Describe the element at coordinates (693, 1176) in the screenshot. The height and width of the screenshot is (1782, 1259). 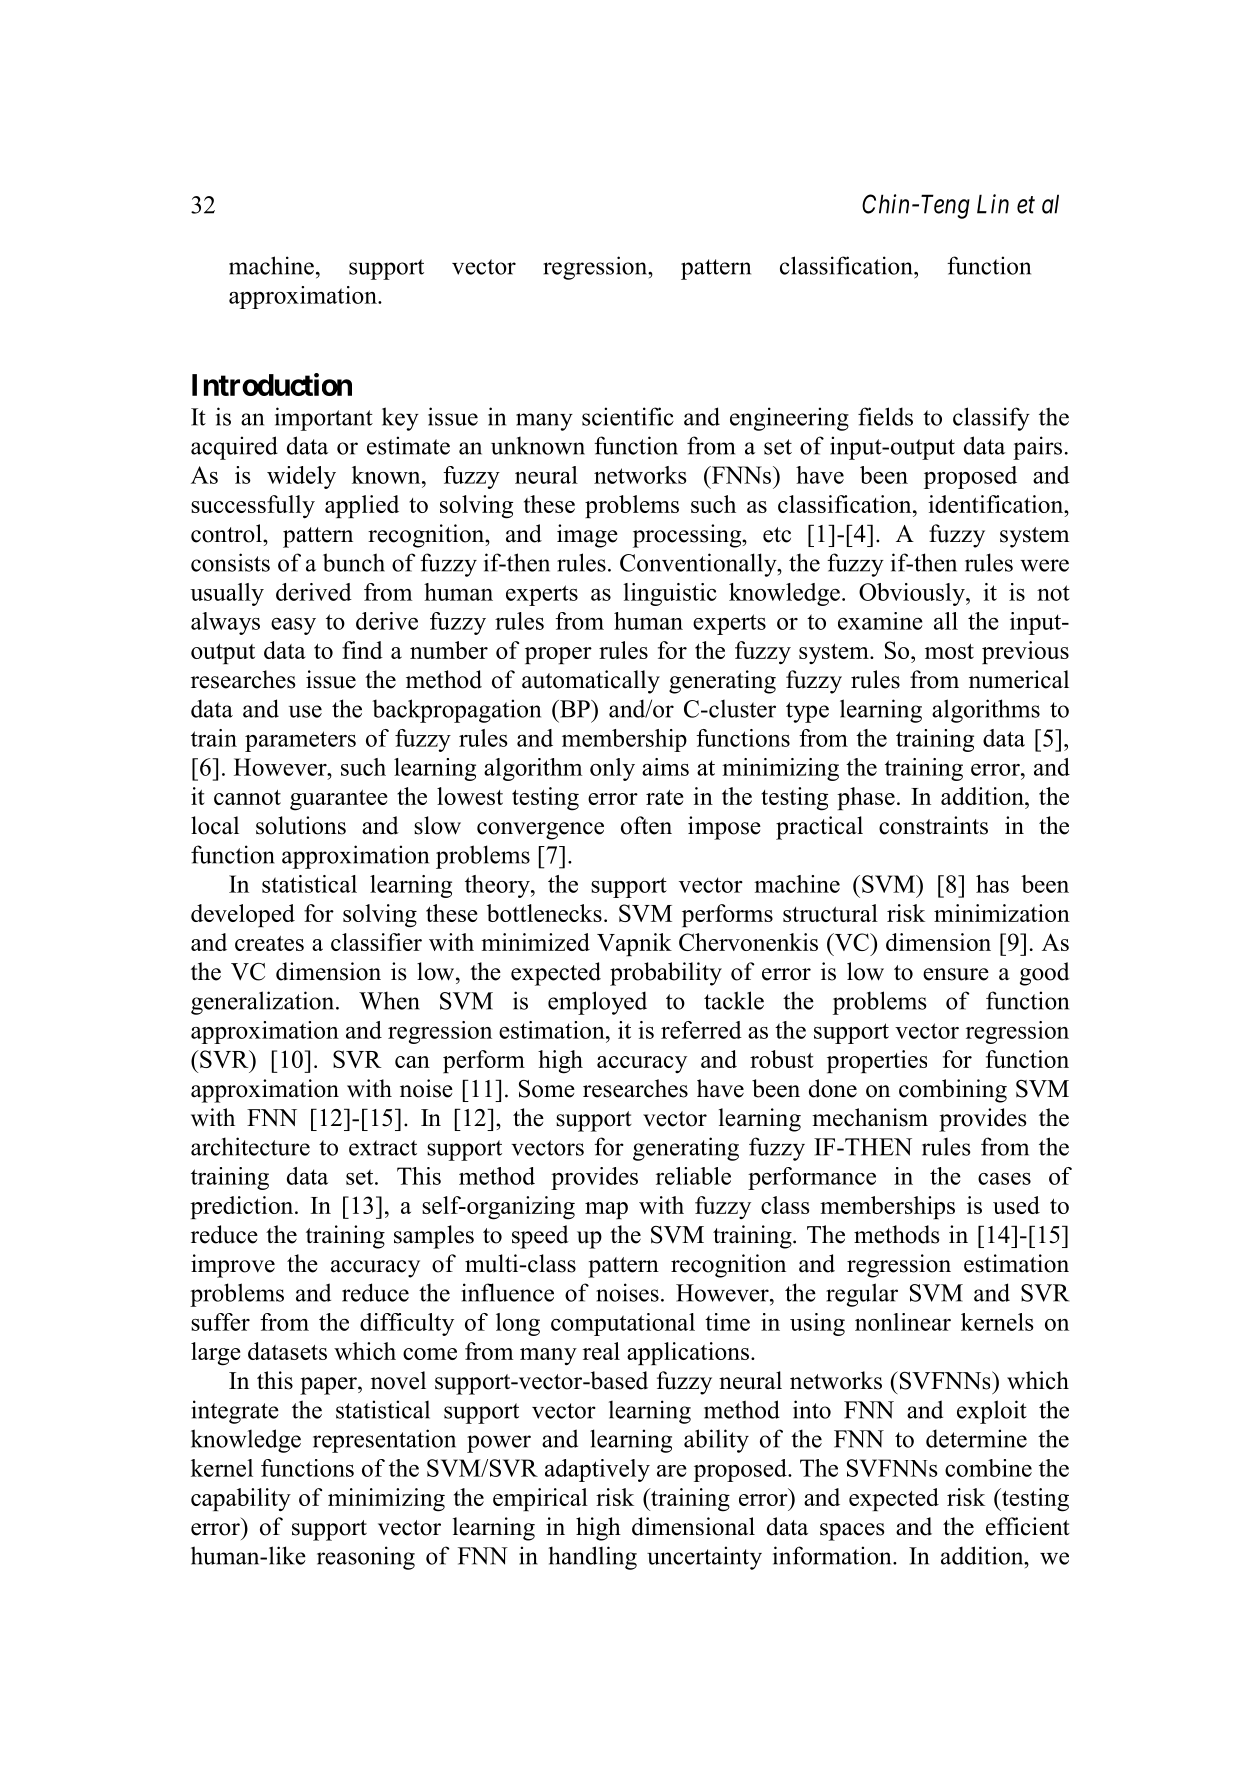
I see `reliable` at that location.
